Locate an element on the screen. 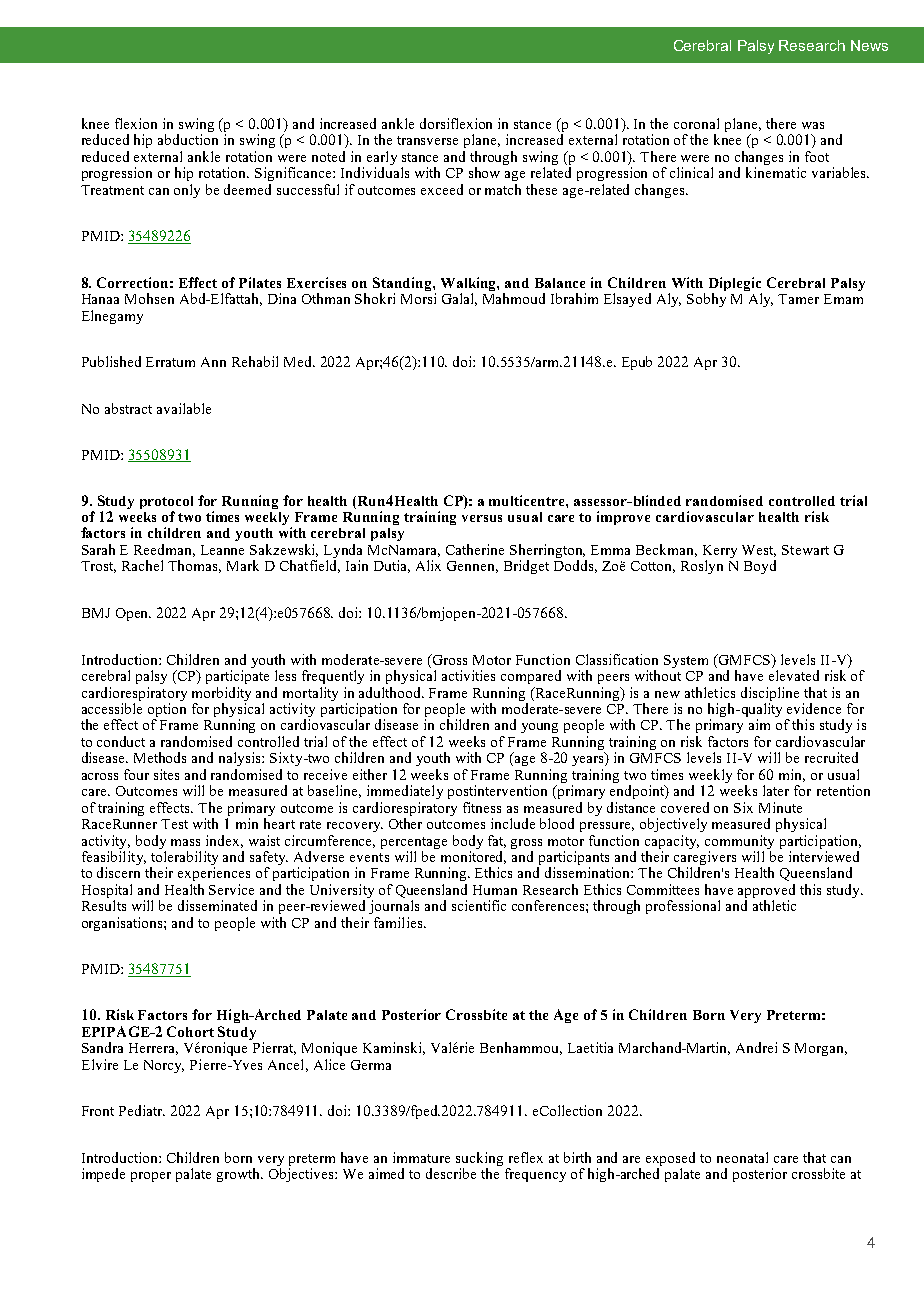 The image size is (924, 1308). Boyd is located at coordinates (760, 567).
